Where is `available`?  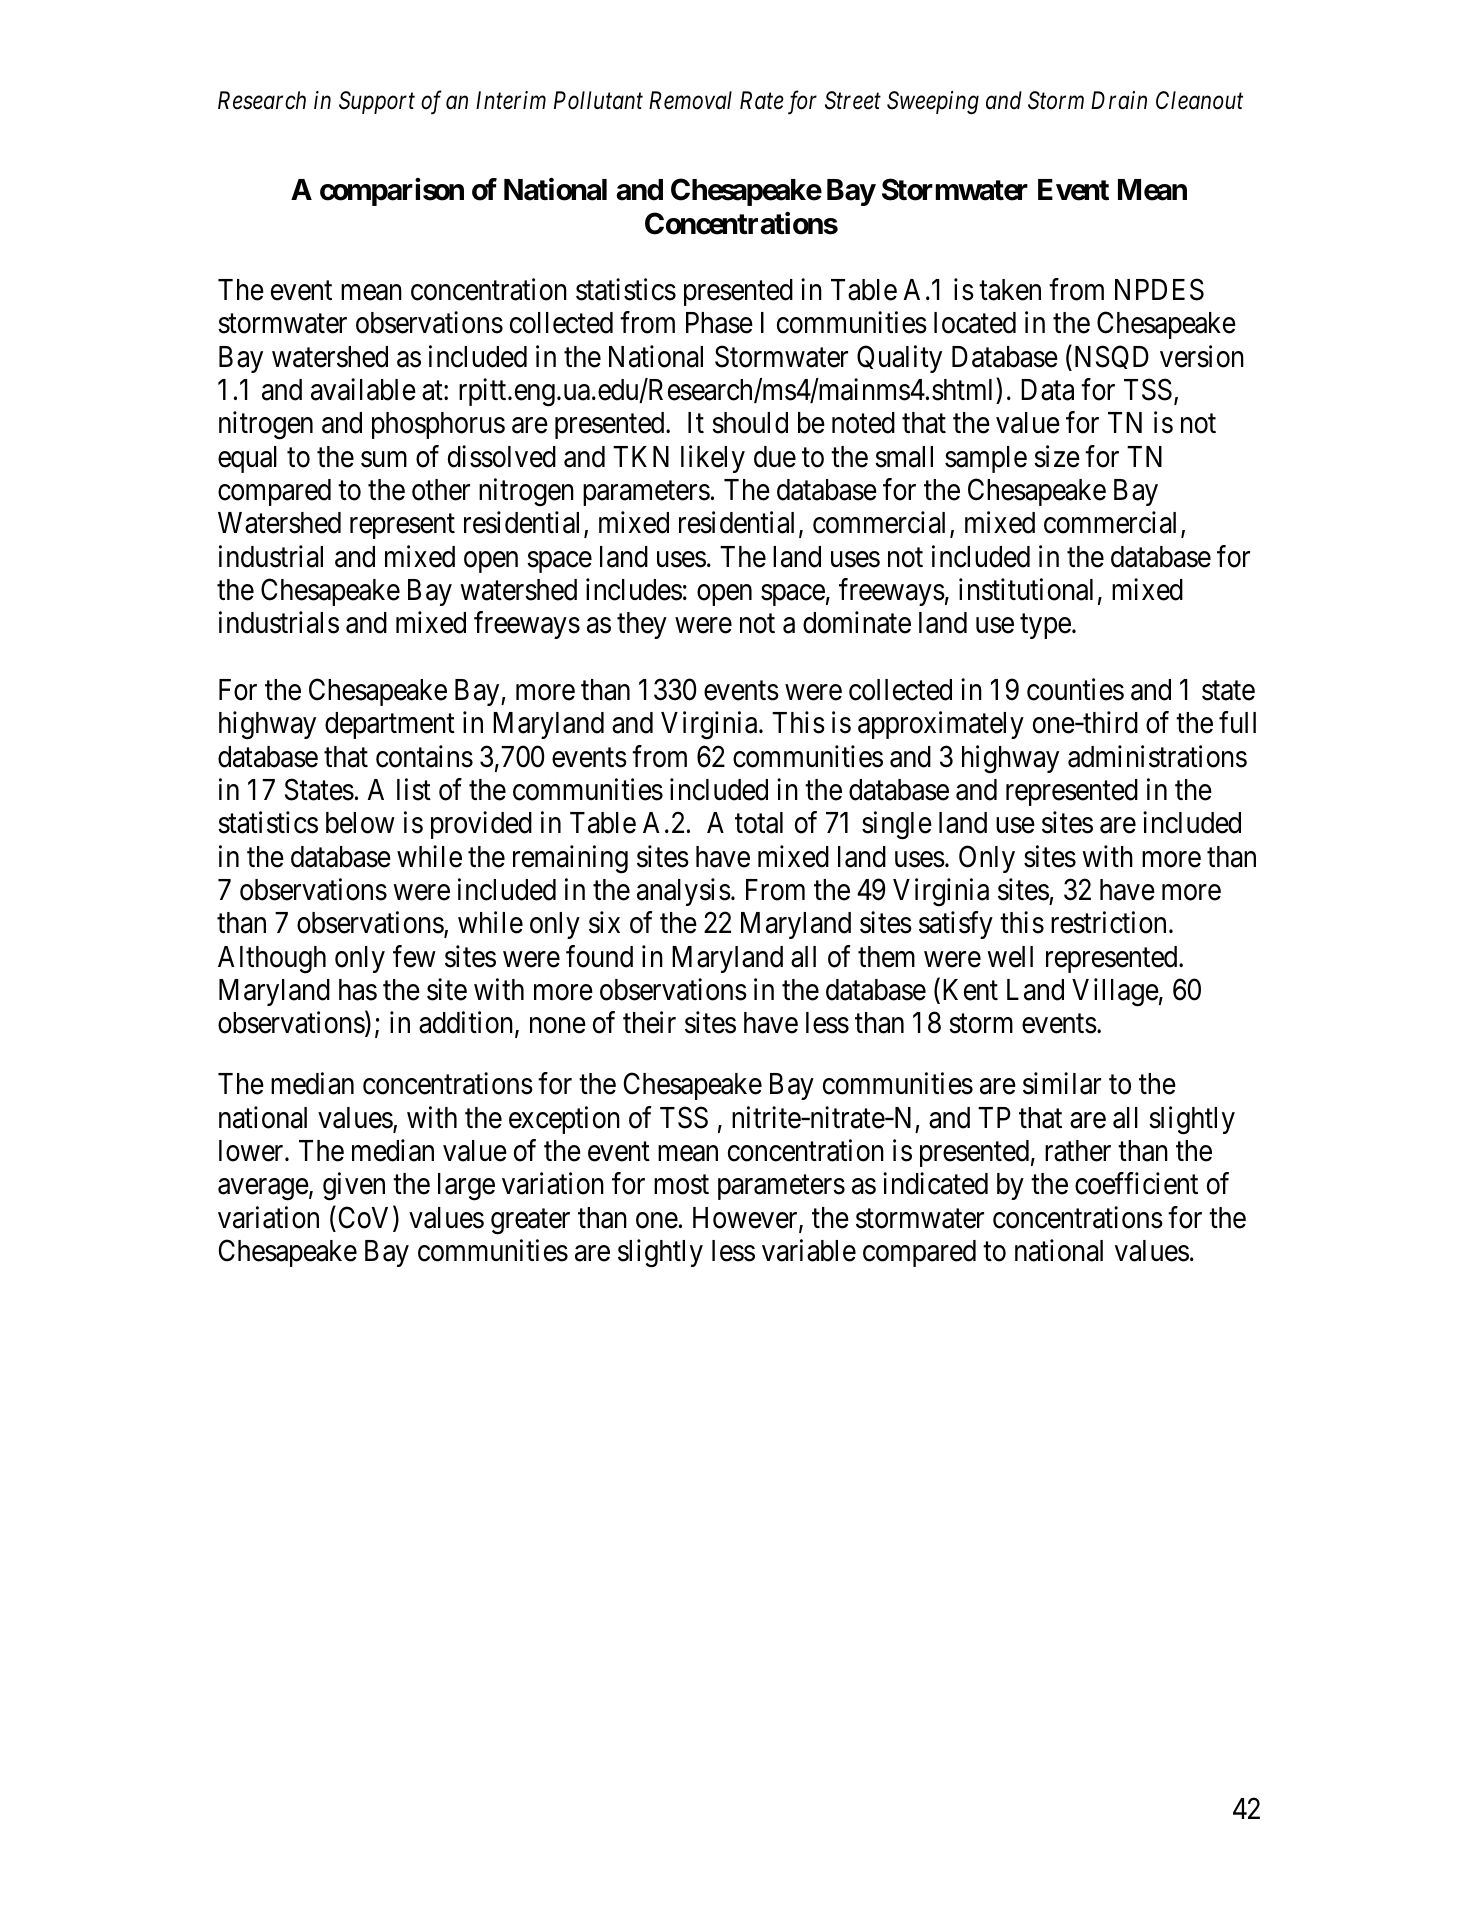
available is located at coordinates (363, 389).
